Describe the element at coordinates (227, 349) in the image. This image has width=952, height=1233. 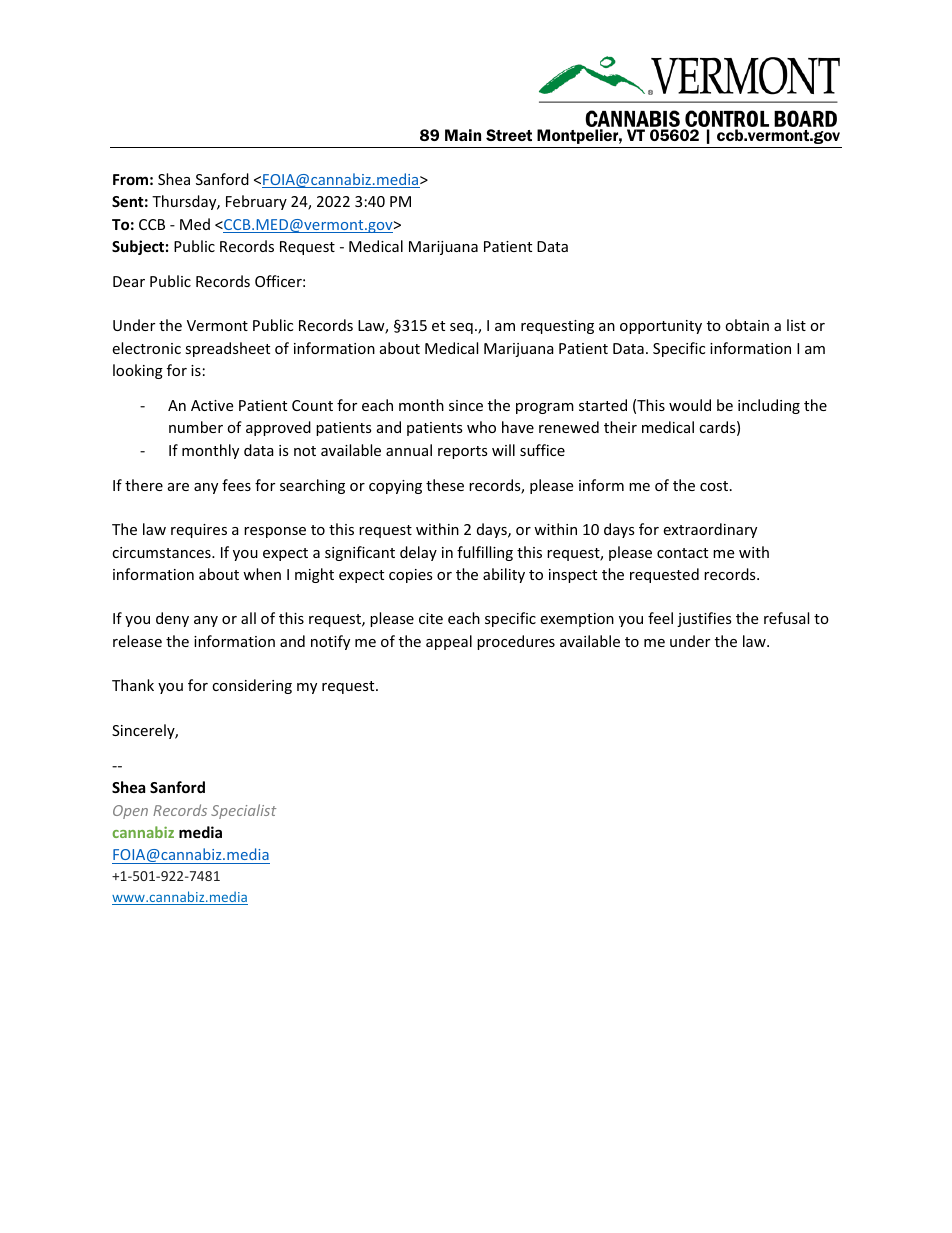
I see `spreadsheet` at that location.
